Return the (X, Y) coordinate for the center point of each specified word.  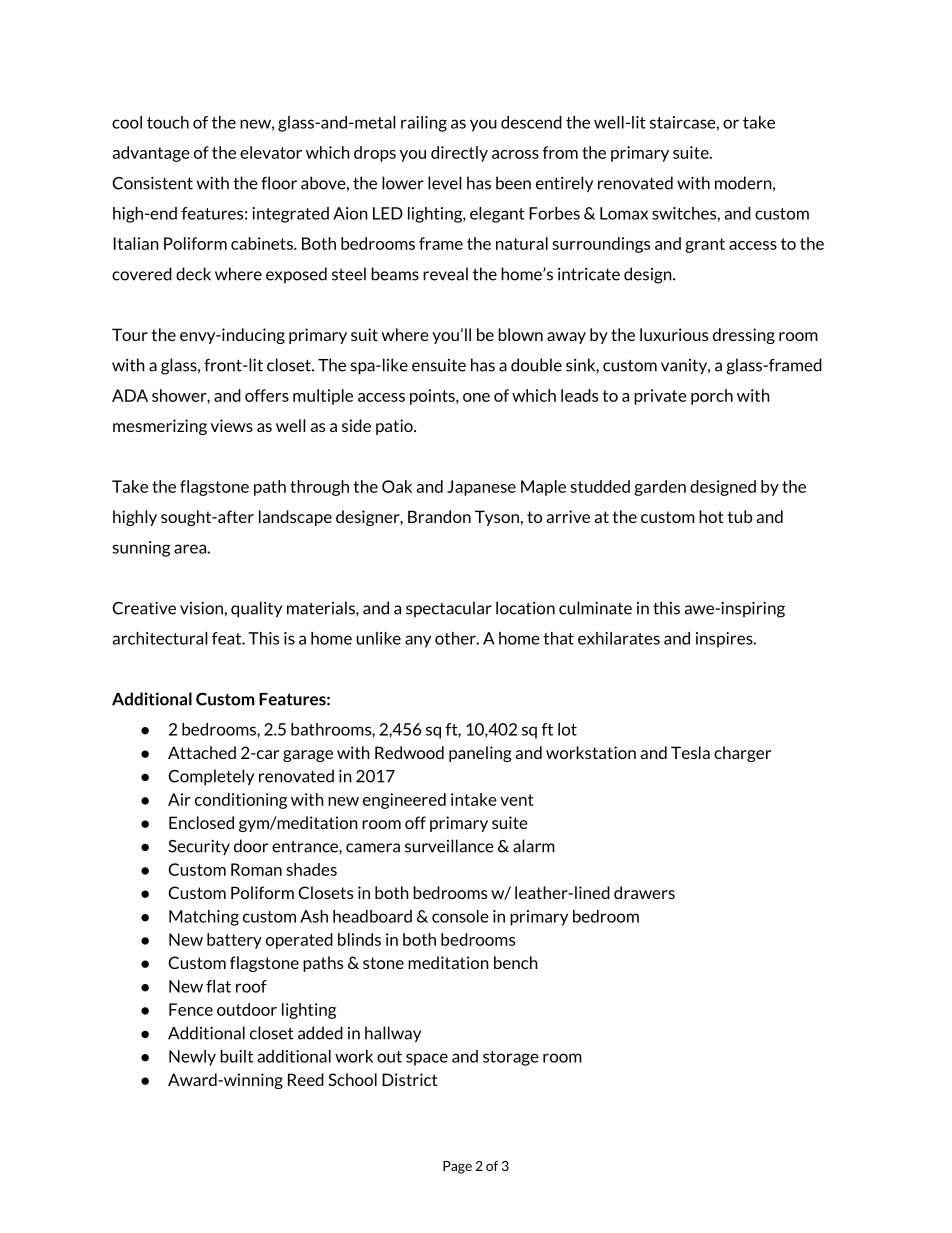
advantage (151, 154)
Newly (192, 1058)
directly (459, 154)
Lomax (624, 213)
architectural (160, 638)
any (418, 641)
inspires (725, 640)
